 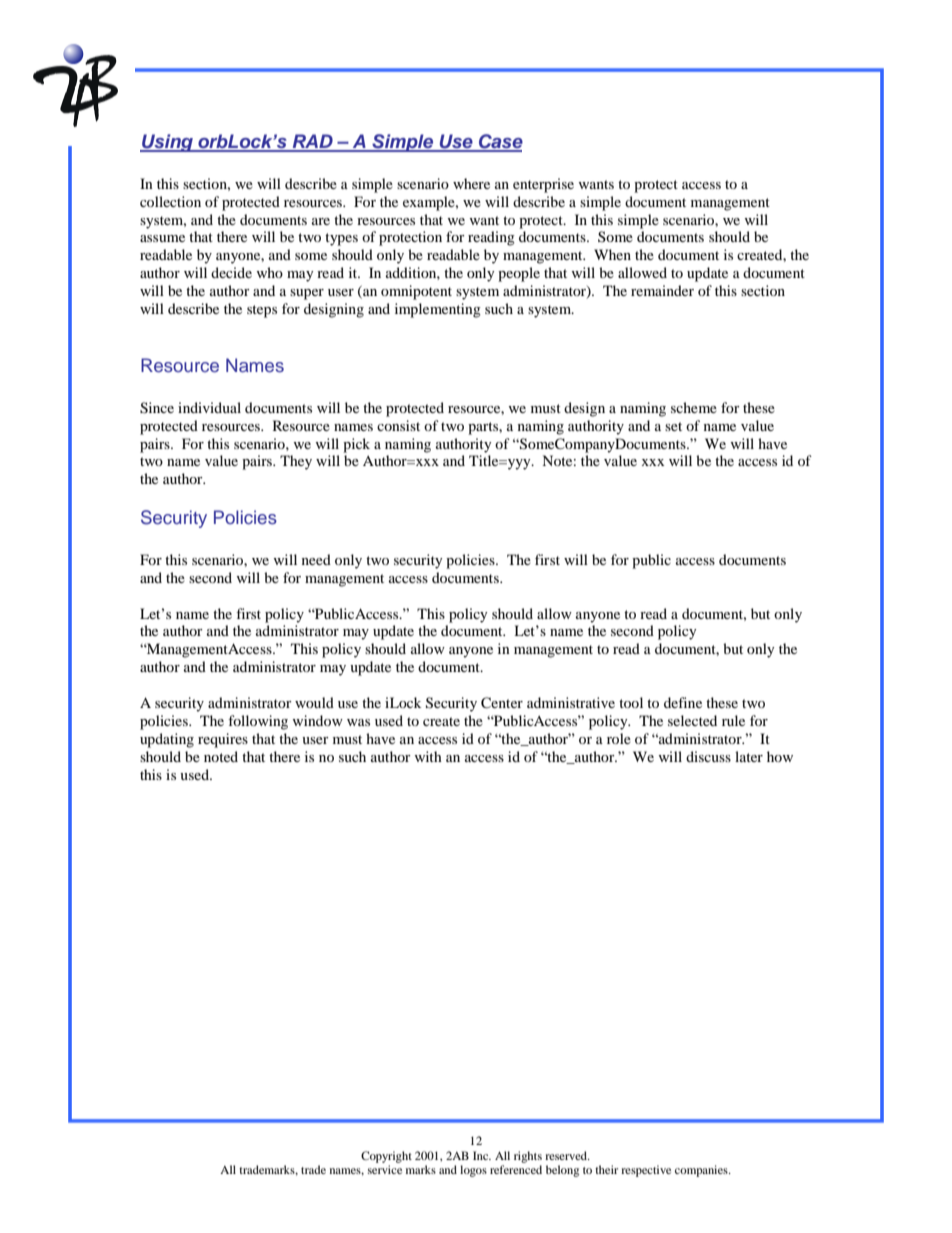 I want to click on following, so click(x=258, y=722).
